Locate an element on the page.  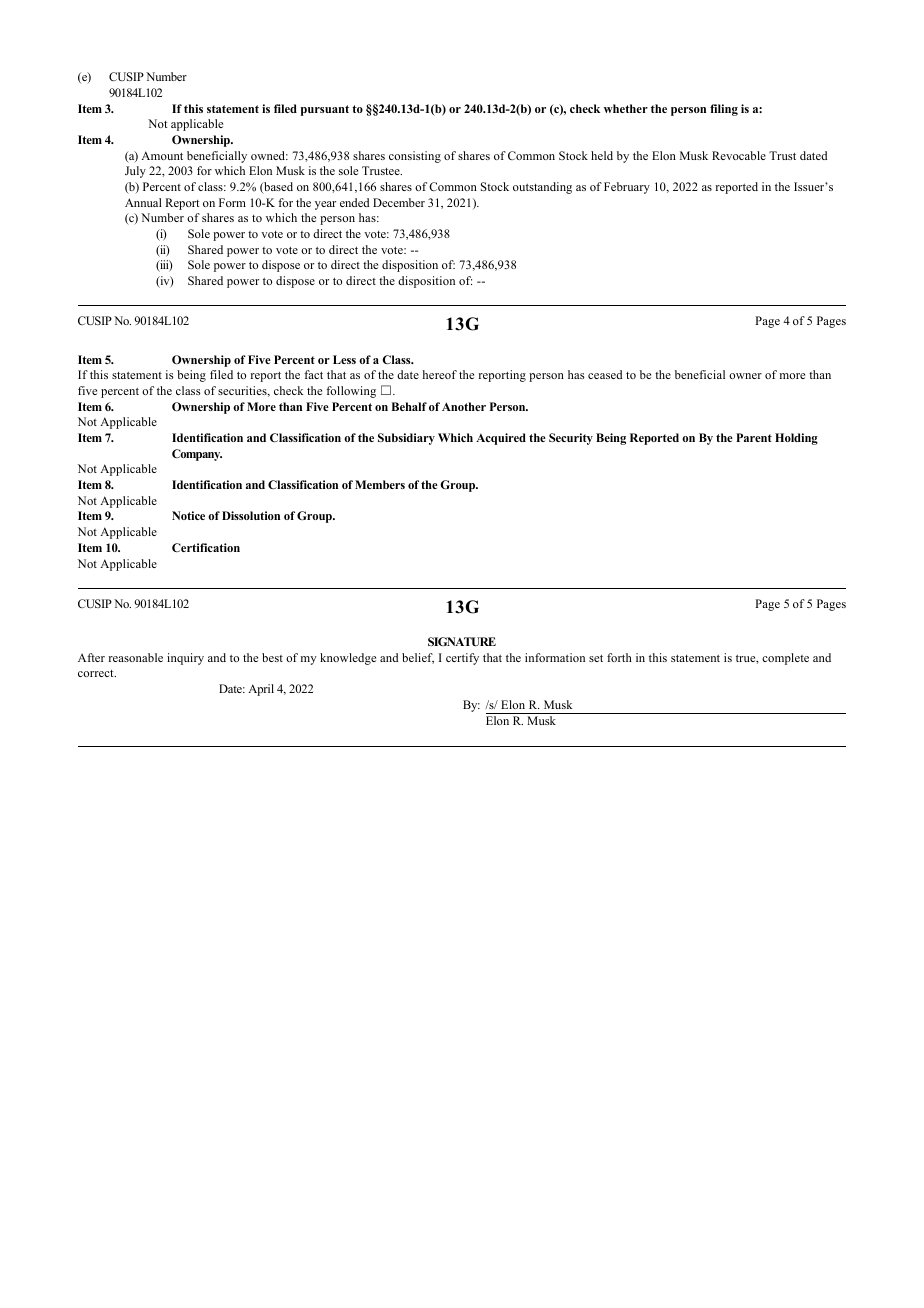
Less is located at coordinates (344, 359).
